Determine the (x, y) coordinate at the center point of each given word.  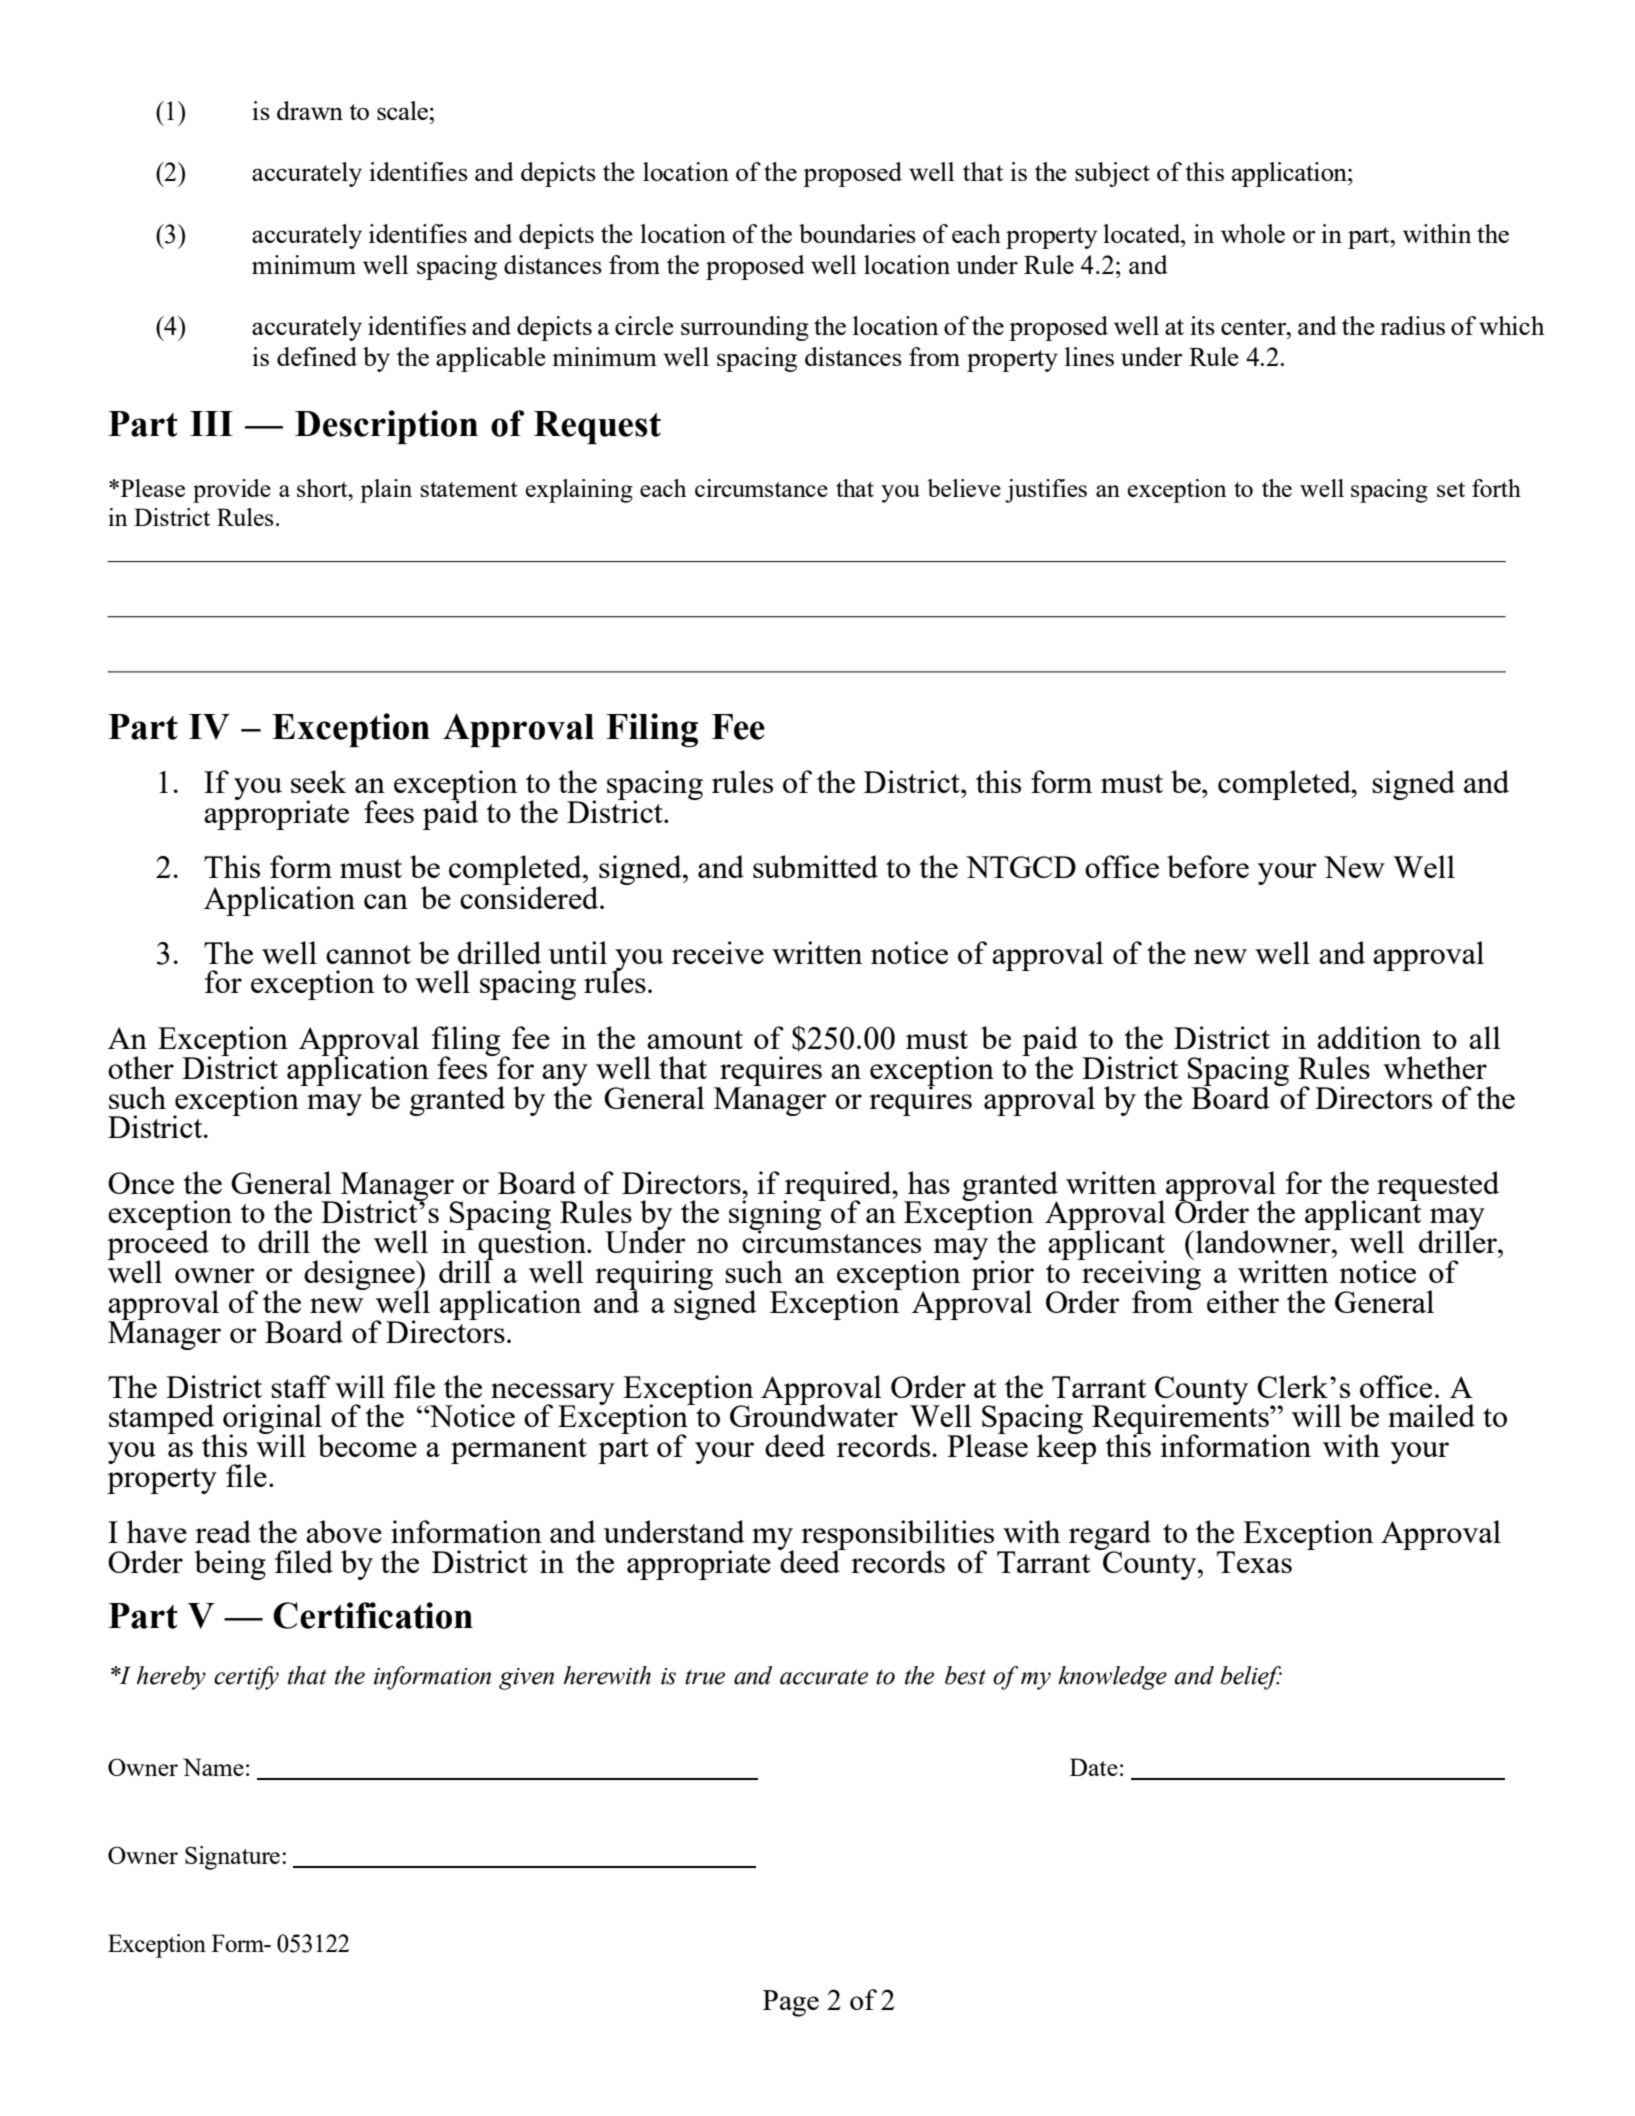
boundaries (857, 233)
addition (1369, 1037)
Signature (232, 1858)
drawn (310, 110)
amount (695, 1039)
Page (791, 2003)
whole (1253, 233)
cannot (368, 954)
